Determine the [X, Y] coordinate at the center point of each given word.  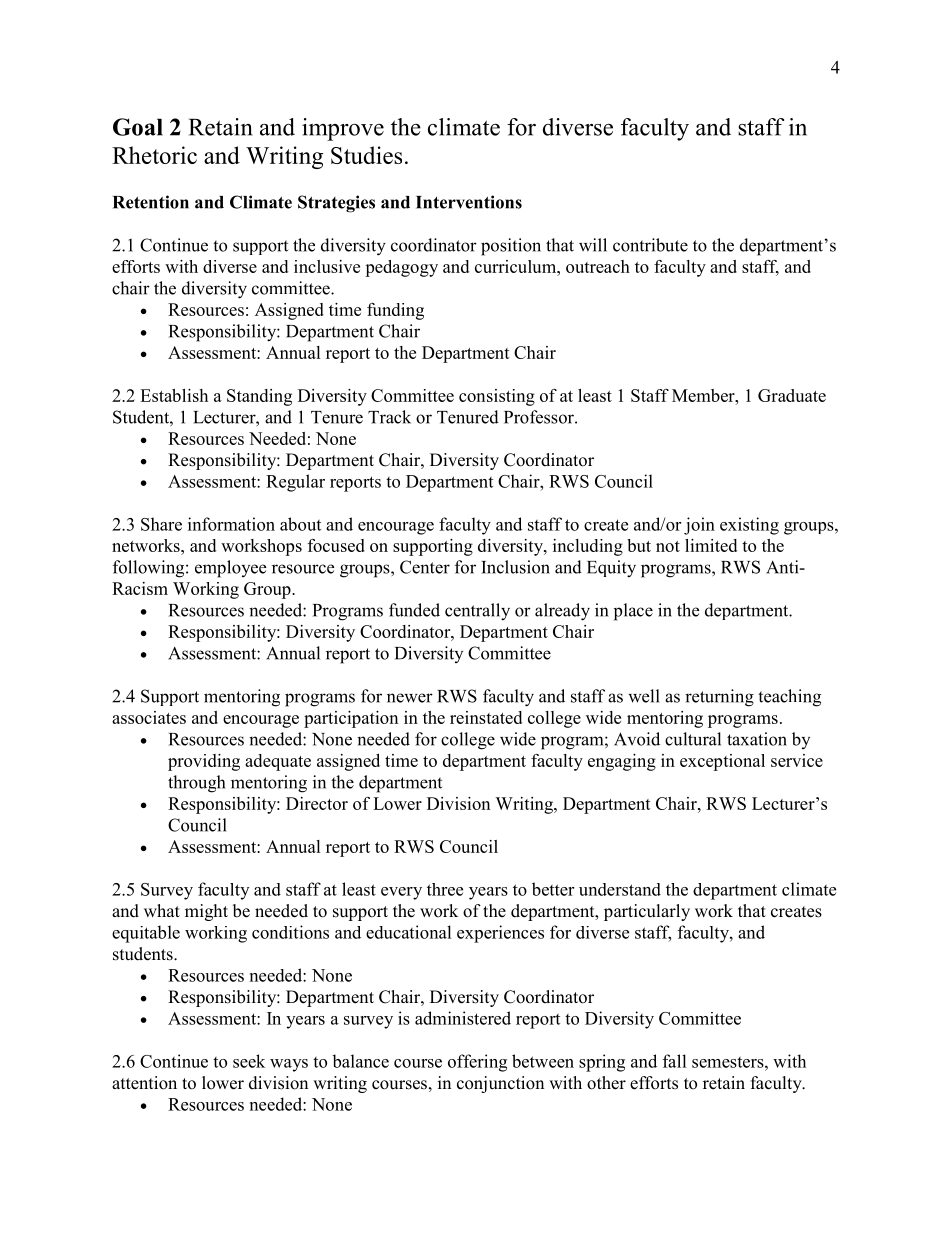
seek [249, 1061]
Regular [295, 483]
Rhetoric [154, 155]
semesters [729, 1062]
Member [704, 395]
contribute [650, 245]
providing [204, 762]
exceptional [722, 762]
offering [477, 1063]
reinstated [486, 717]
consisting [497, 397]
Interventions [469, 202]
